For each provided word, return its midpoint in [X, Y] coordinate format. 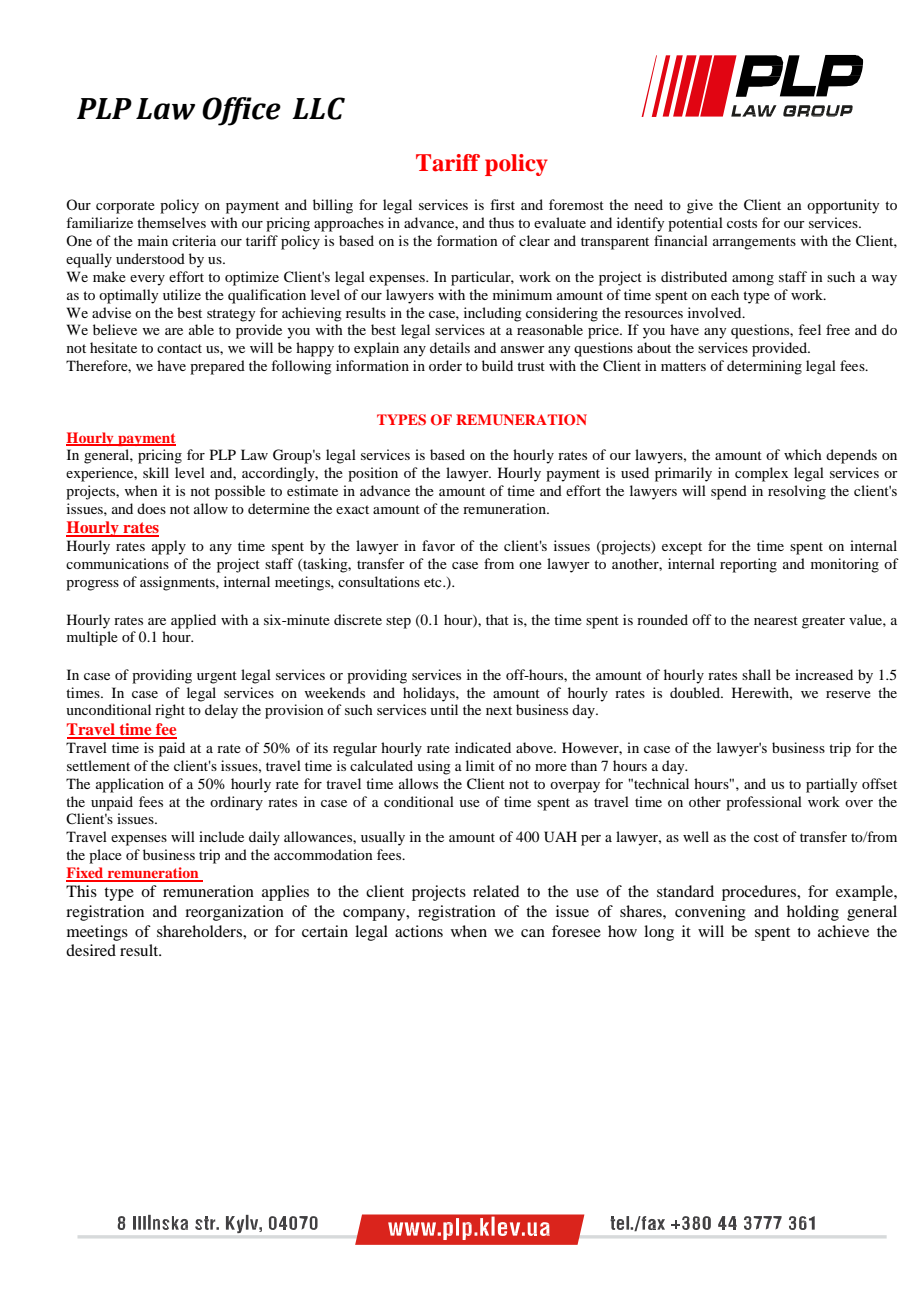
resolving [797, 492]
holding [813, 913]
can [533, 933]
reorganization [234, 913]
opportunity [843, 206]
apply [169, 547]
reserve [848, 694]
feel [809, 329]
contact [179, 348]
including [493, 314]
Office [241, 111]
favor [438, 545]
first [502, 204]
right [170, 711]
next [499, 710]
